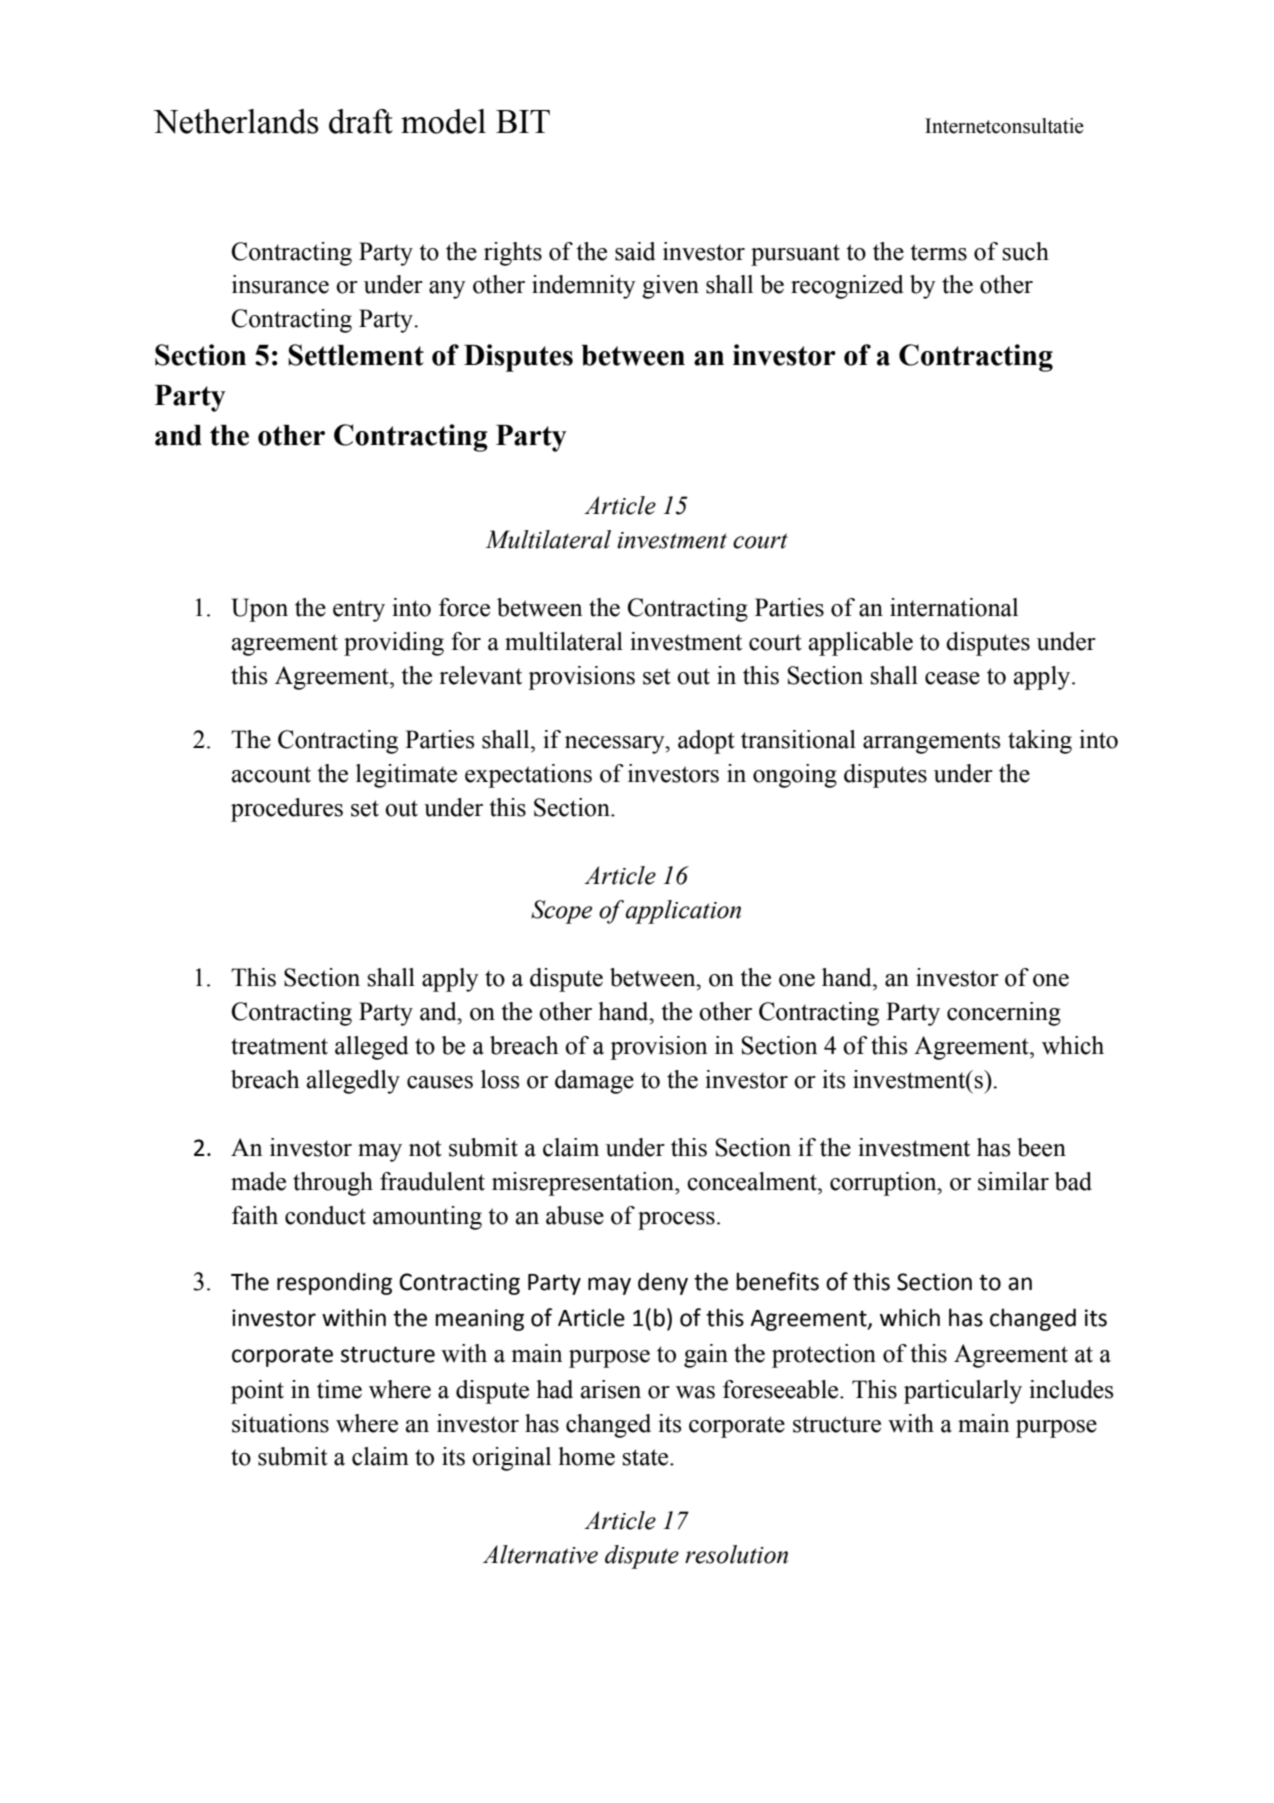 The image size is (1274, 1803). What do you see at coordinates (706, 742) in the document?
I see `adopt` at bounding box center [706, 742].
